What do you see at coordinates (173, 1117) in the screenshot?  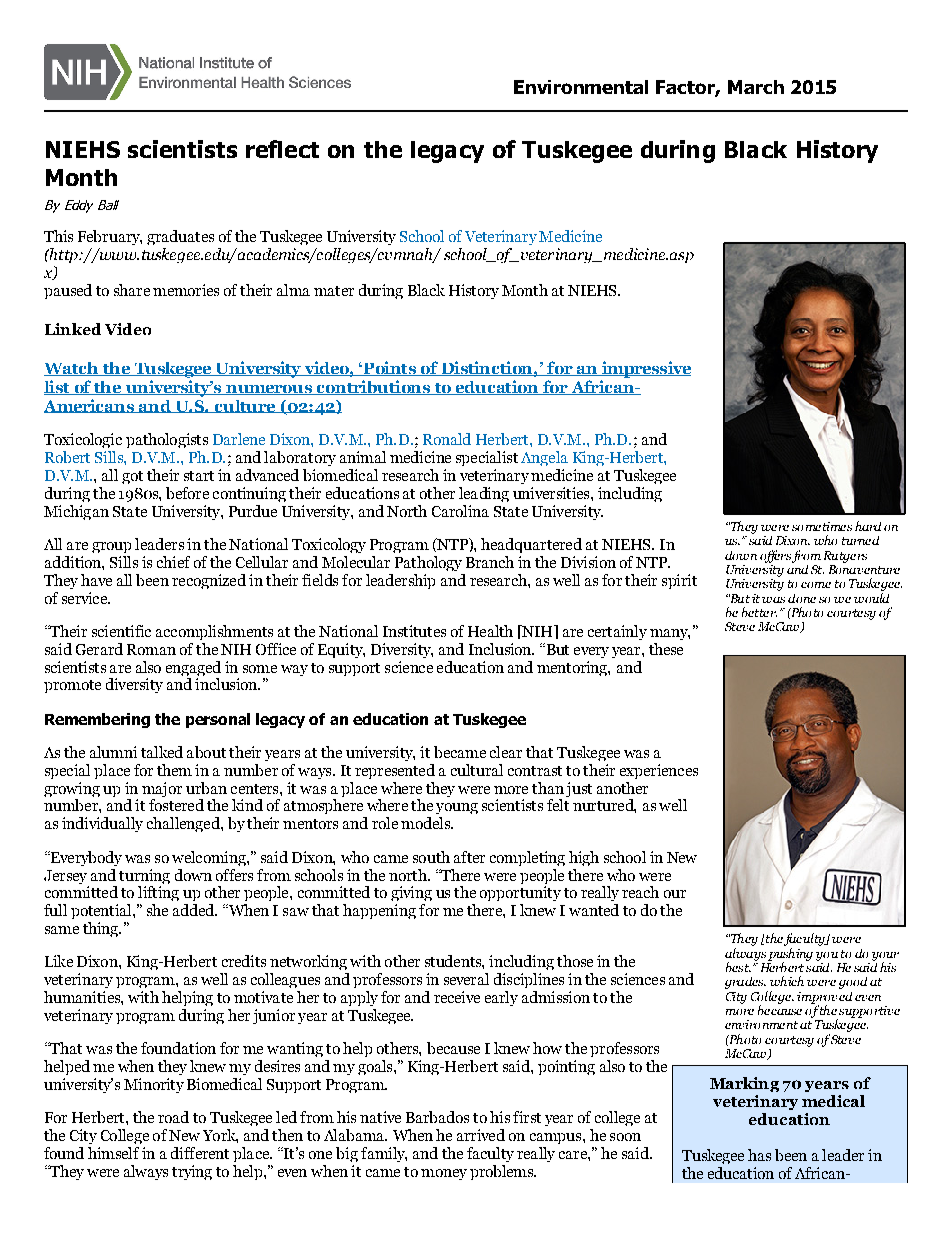 I see `road` at bounding box center [173, 1117].
